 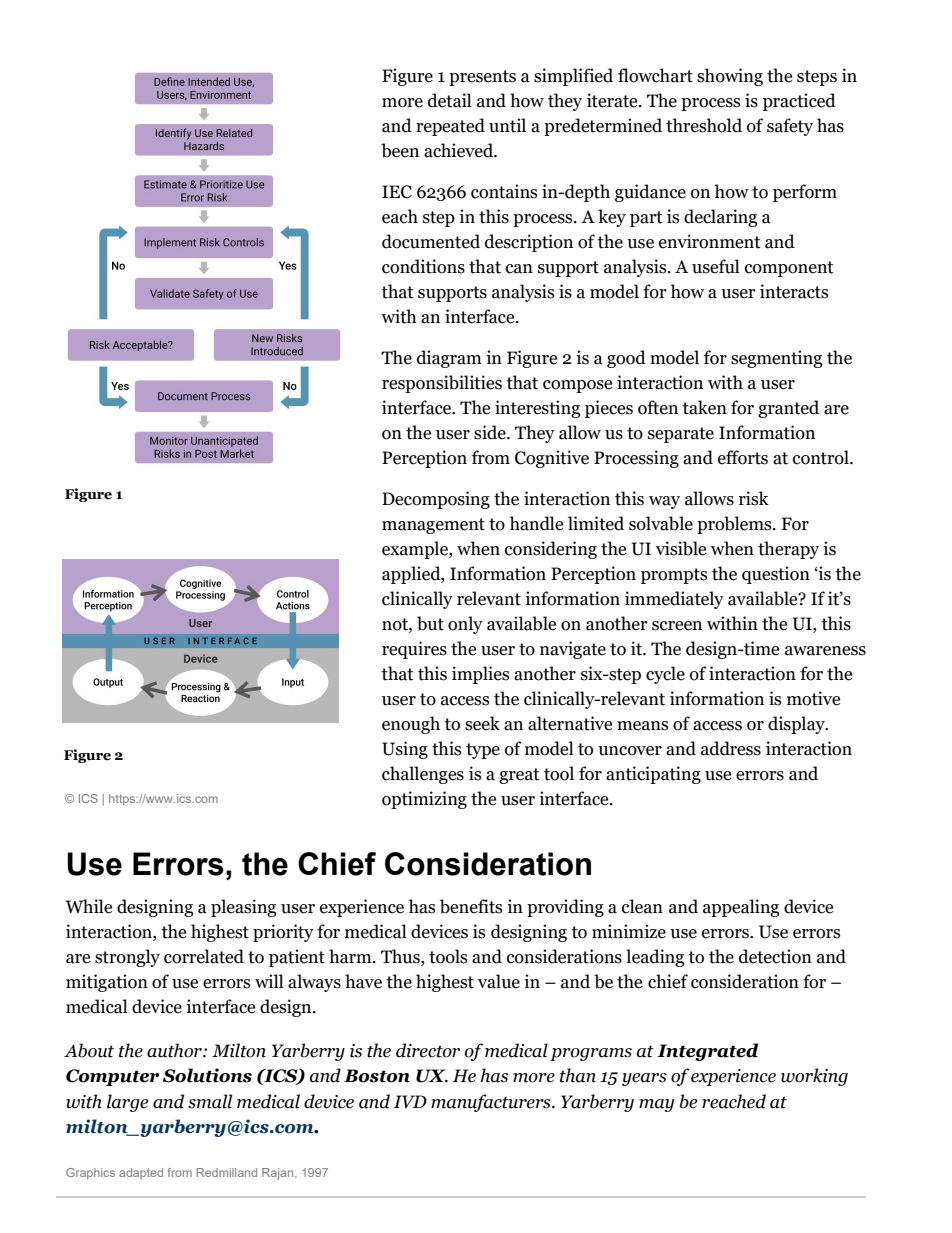 What do you see at coordinates (492, 1103) in the screenshot?
I see `manufacturers` at bounding box center [492, 1103].
